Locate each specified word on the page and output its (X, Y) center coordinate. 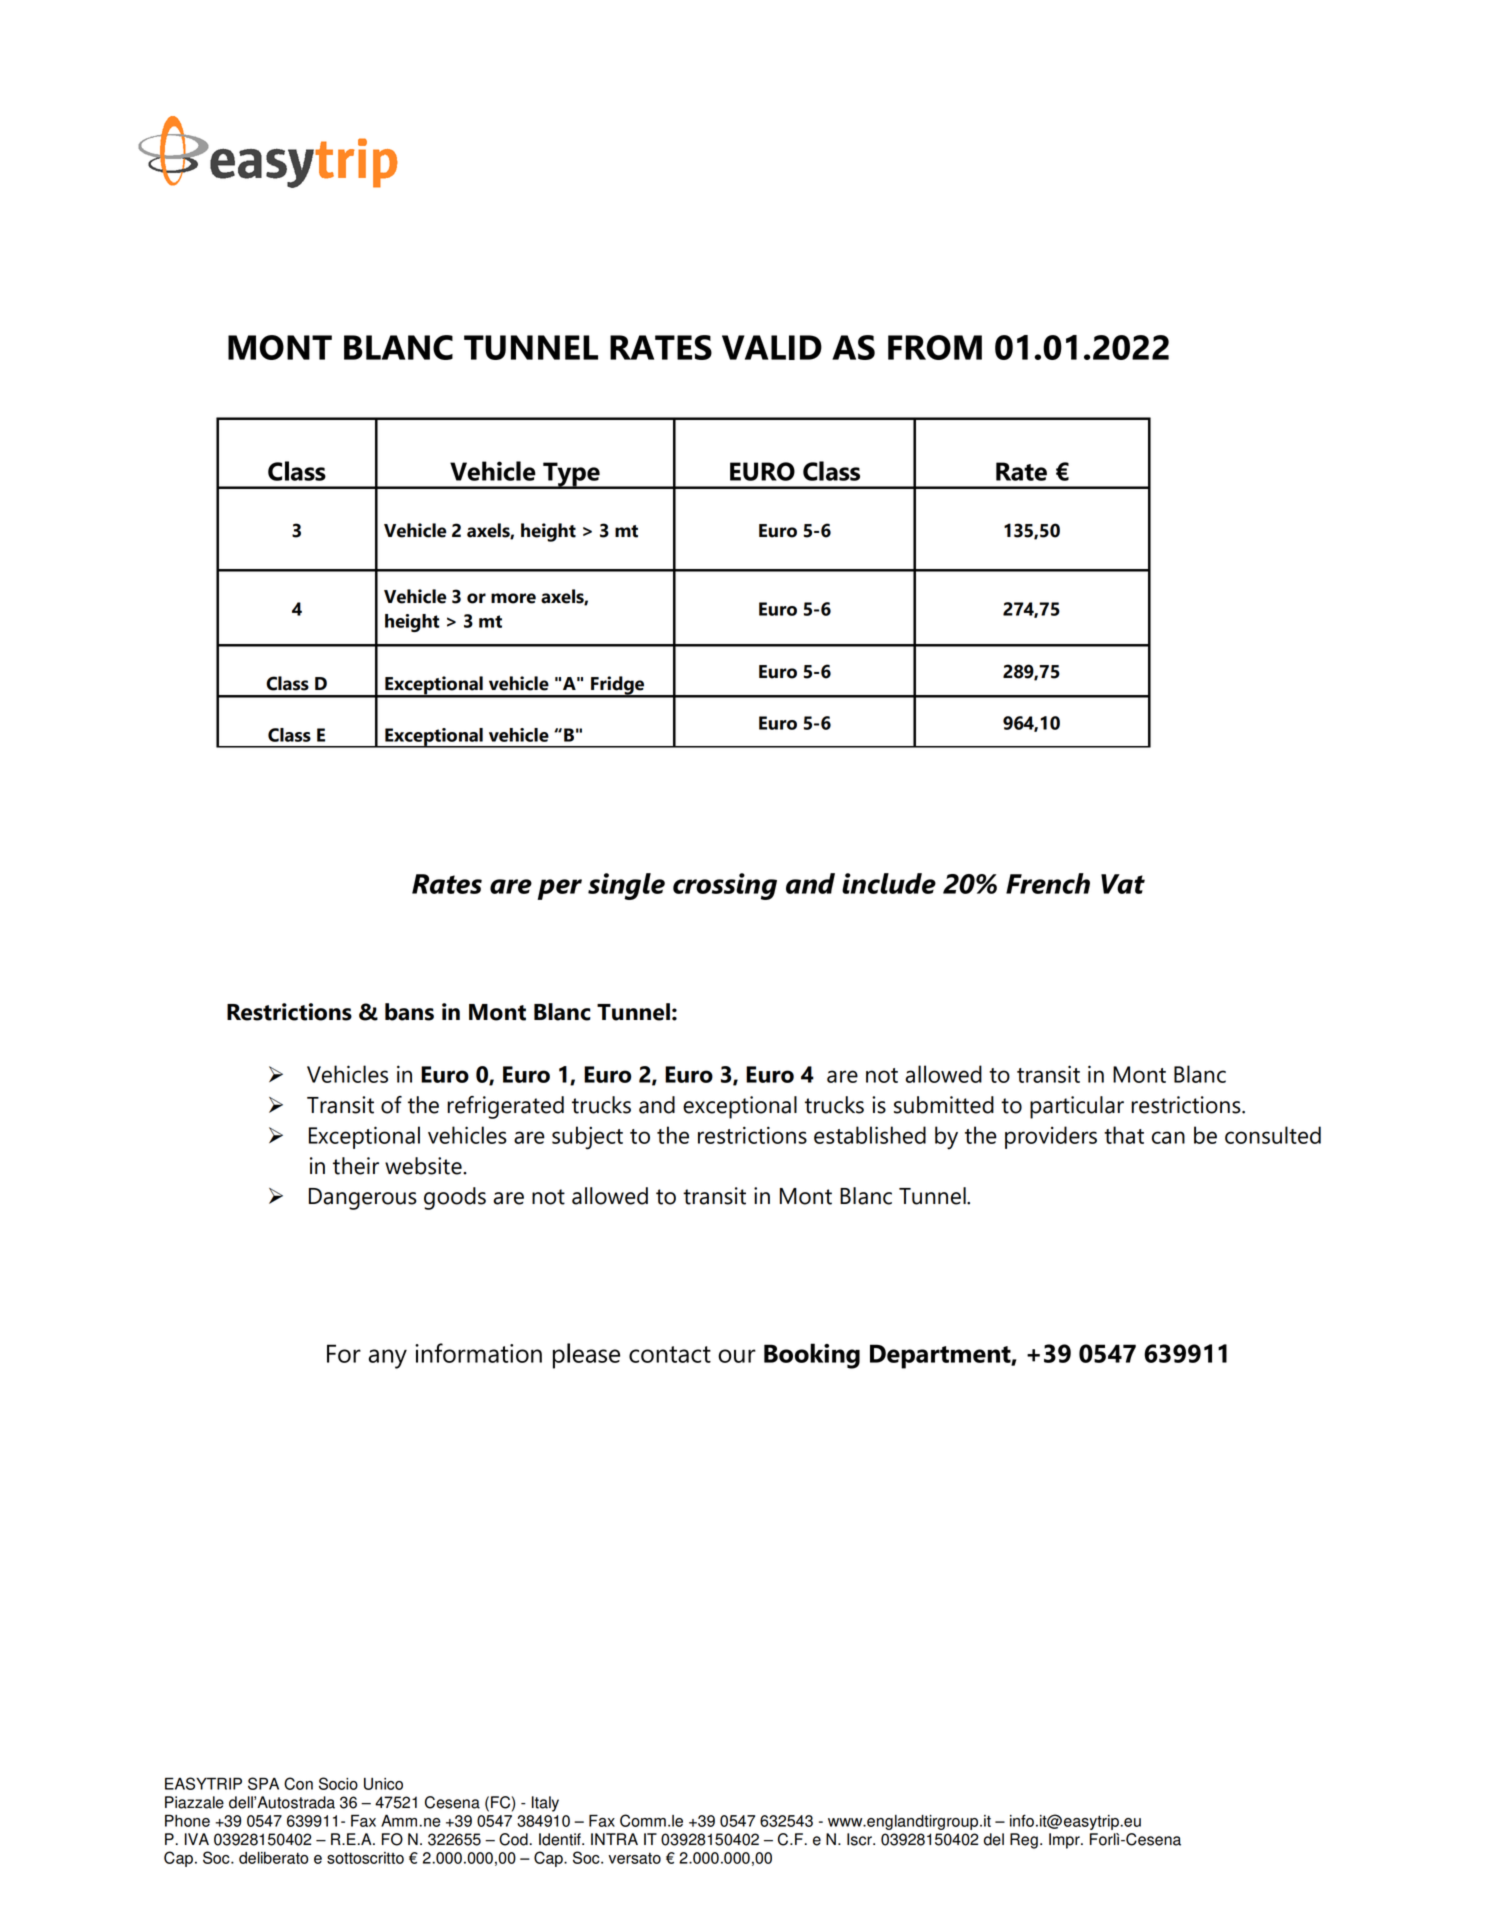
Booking (812, 1356)
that (1124, 1135)
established (870, 1135)
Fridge (617, 686)
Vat (1123, 884)
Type (571, 475)
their (356, 1166)
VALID (772, 347)
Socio (338, 1783)
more (513, 598)
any (388, 1359)
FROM (935, 347)
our (737, 1356)
